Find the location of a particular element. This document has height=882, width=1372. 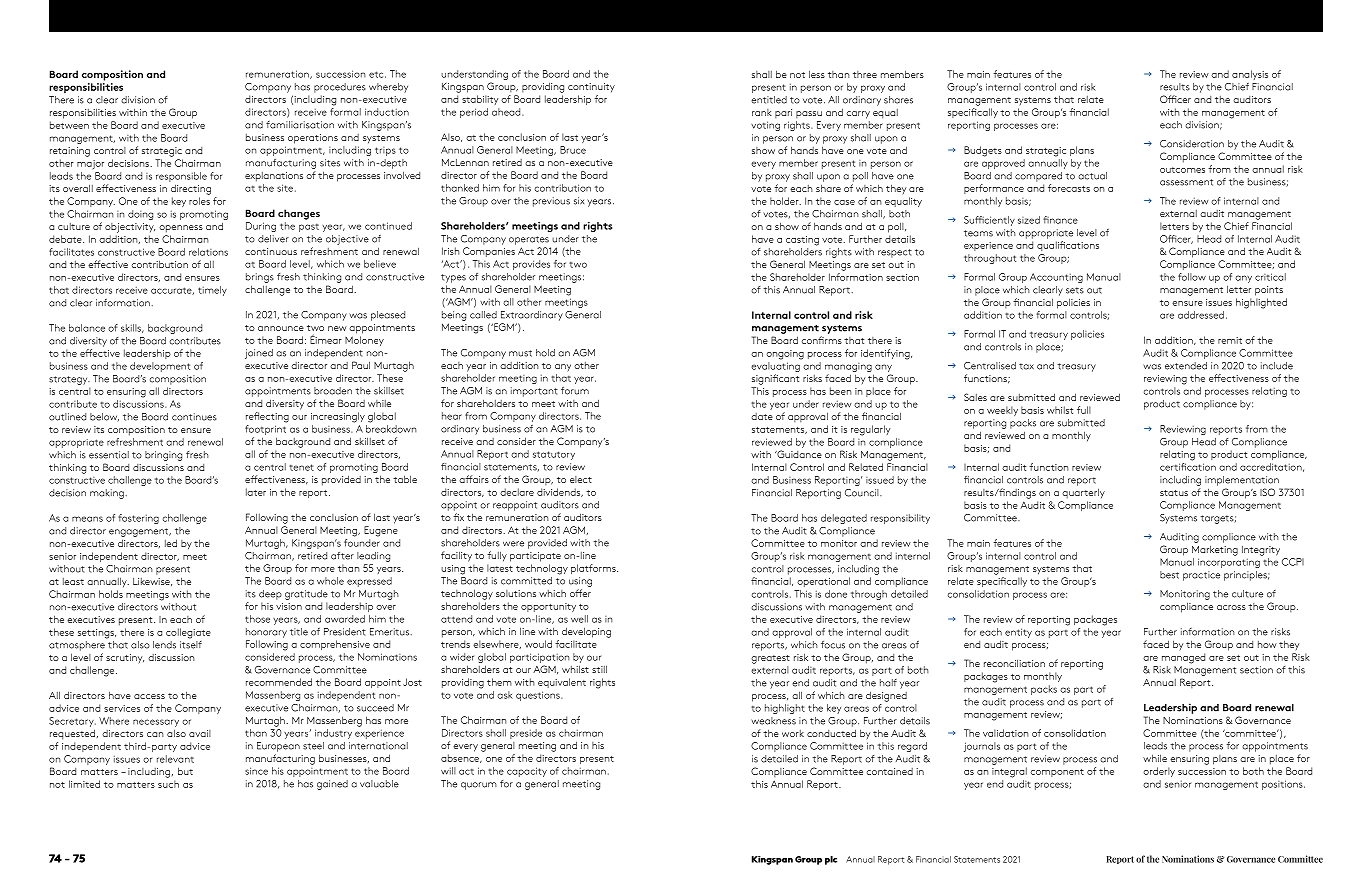

plc is located at coordinates (831, 860).
